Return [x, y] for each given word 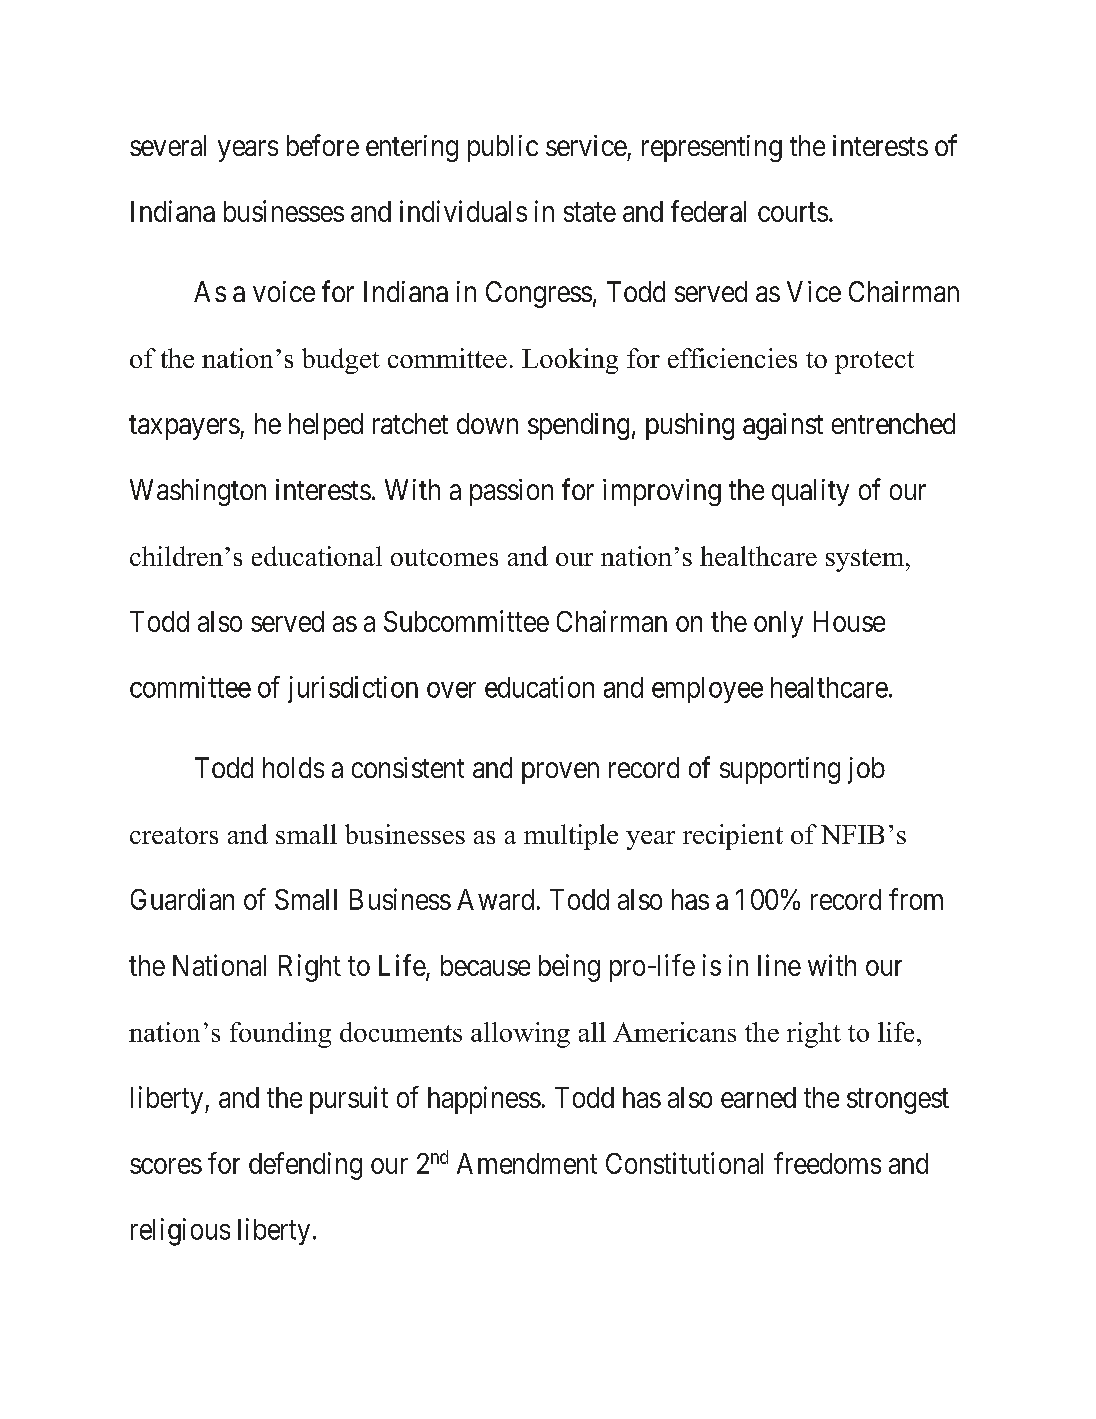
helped [326, 426]
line [779, 965]
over [451, 690]
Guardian [182, 899]
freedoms [827, 1163]
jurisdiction [353, 689]
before [323, 145]
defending [305, 1166]
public [503, 148]
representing [712, 148]
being [569, 968]
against [783, 426]
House [849, 621]
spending [578, 426]
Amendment [527, 1163]
